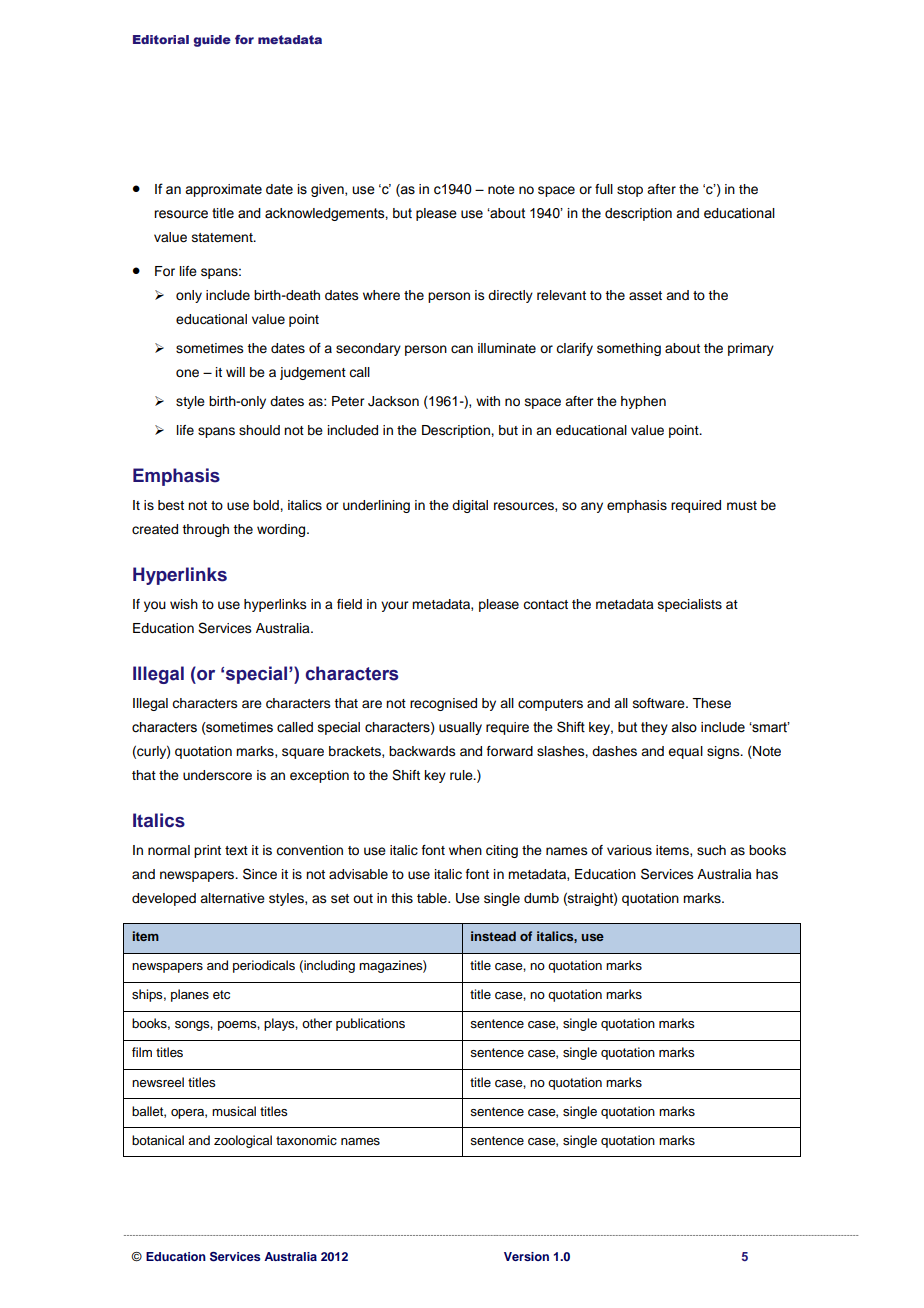 The image size is (924, 1308). Describe the element at coordinates (660, 703) in the document. I see `software` at that location.
